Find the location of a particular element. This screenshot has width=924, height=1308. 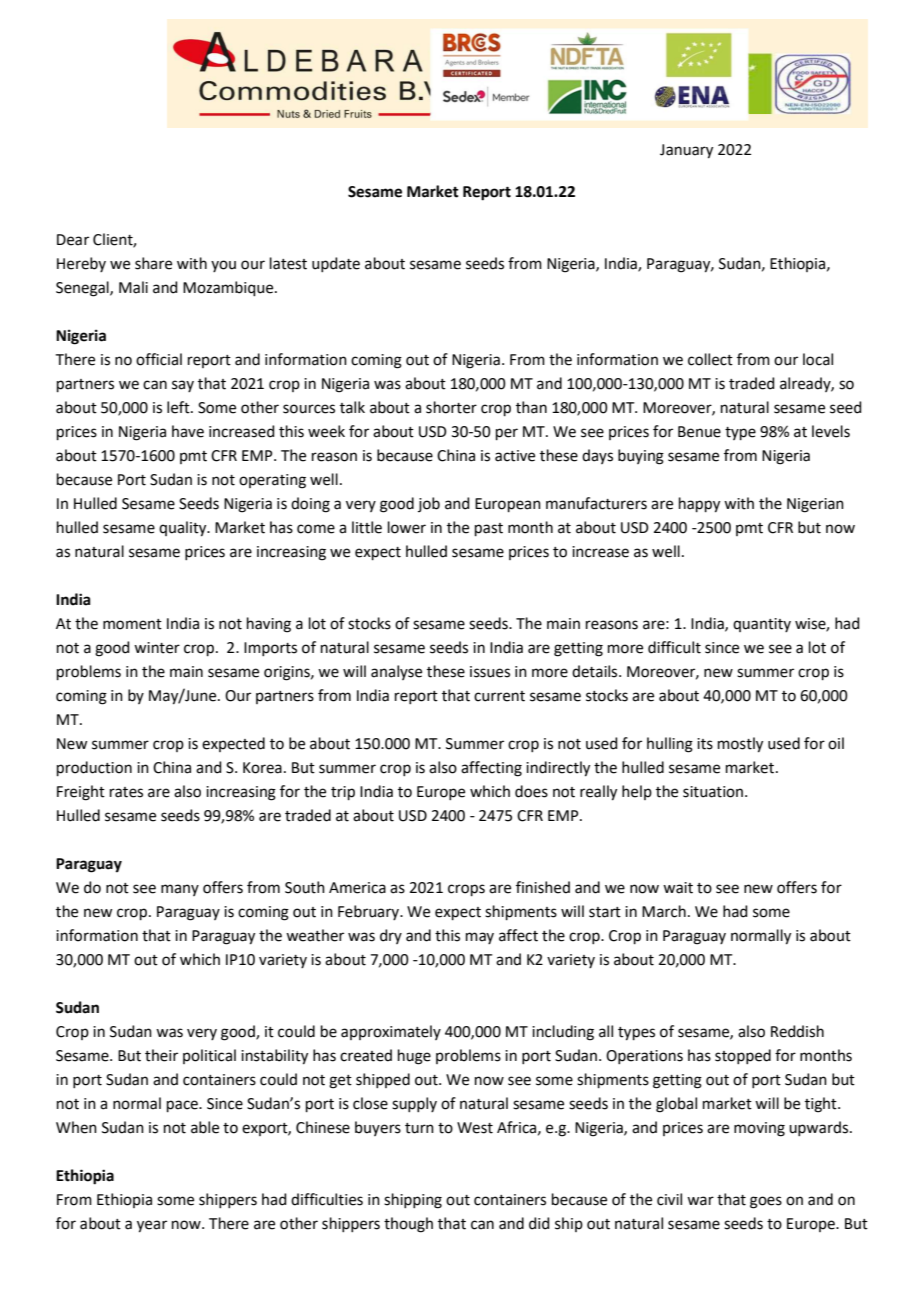

quantity is located at coordinates (762, 625).
